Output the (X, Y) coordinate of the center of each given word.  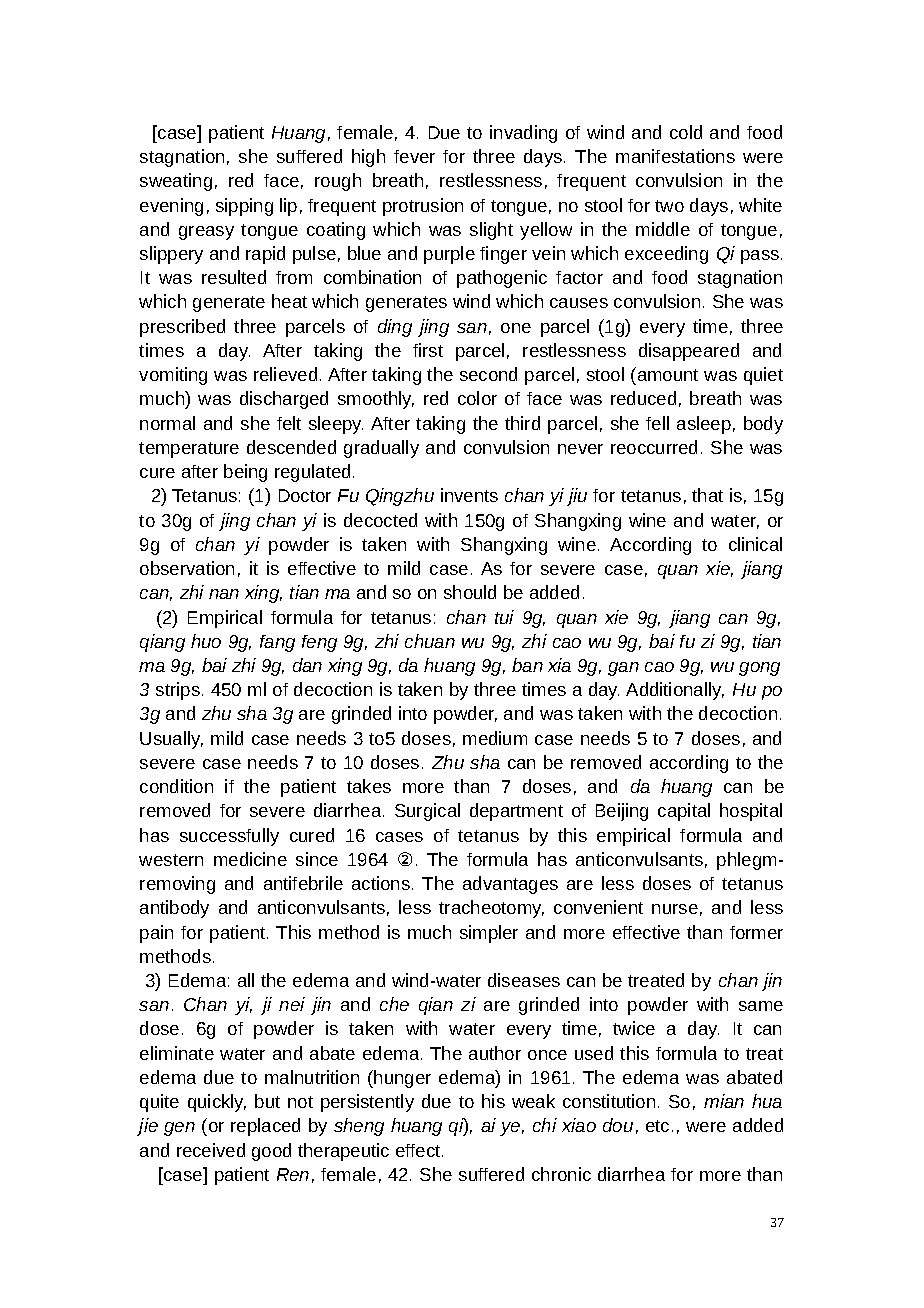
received (211, 1150)
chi (545, 1125)
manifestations (675, 156)
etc (657, 1126)
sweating (176, 182)
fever (414, 156)
